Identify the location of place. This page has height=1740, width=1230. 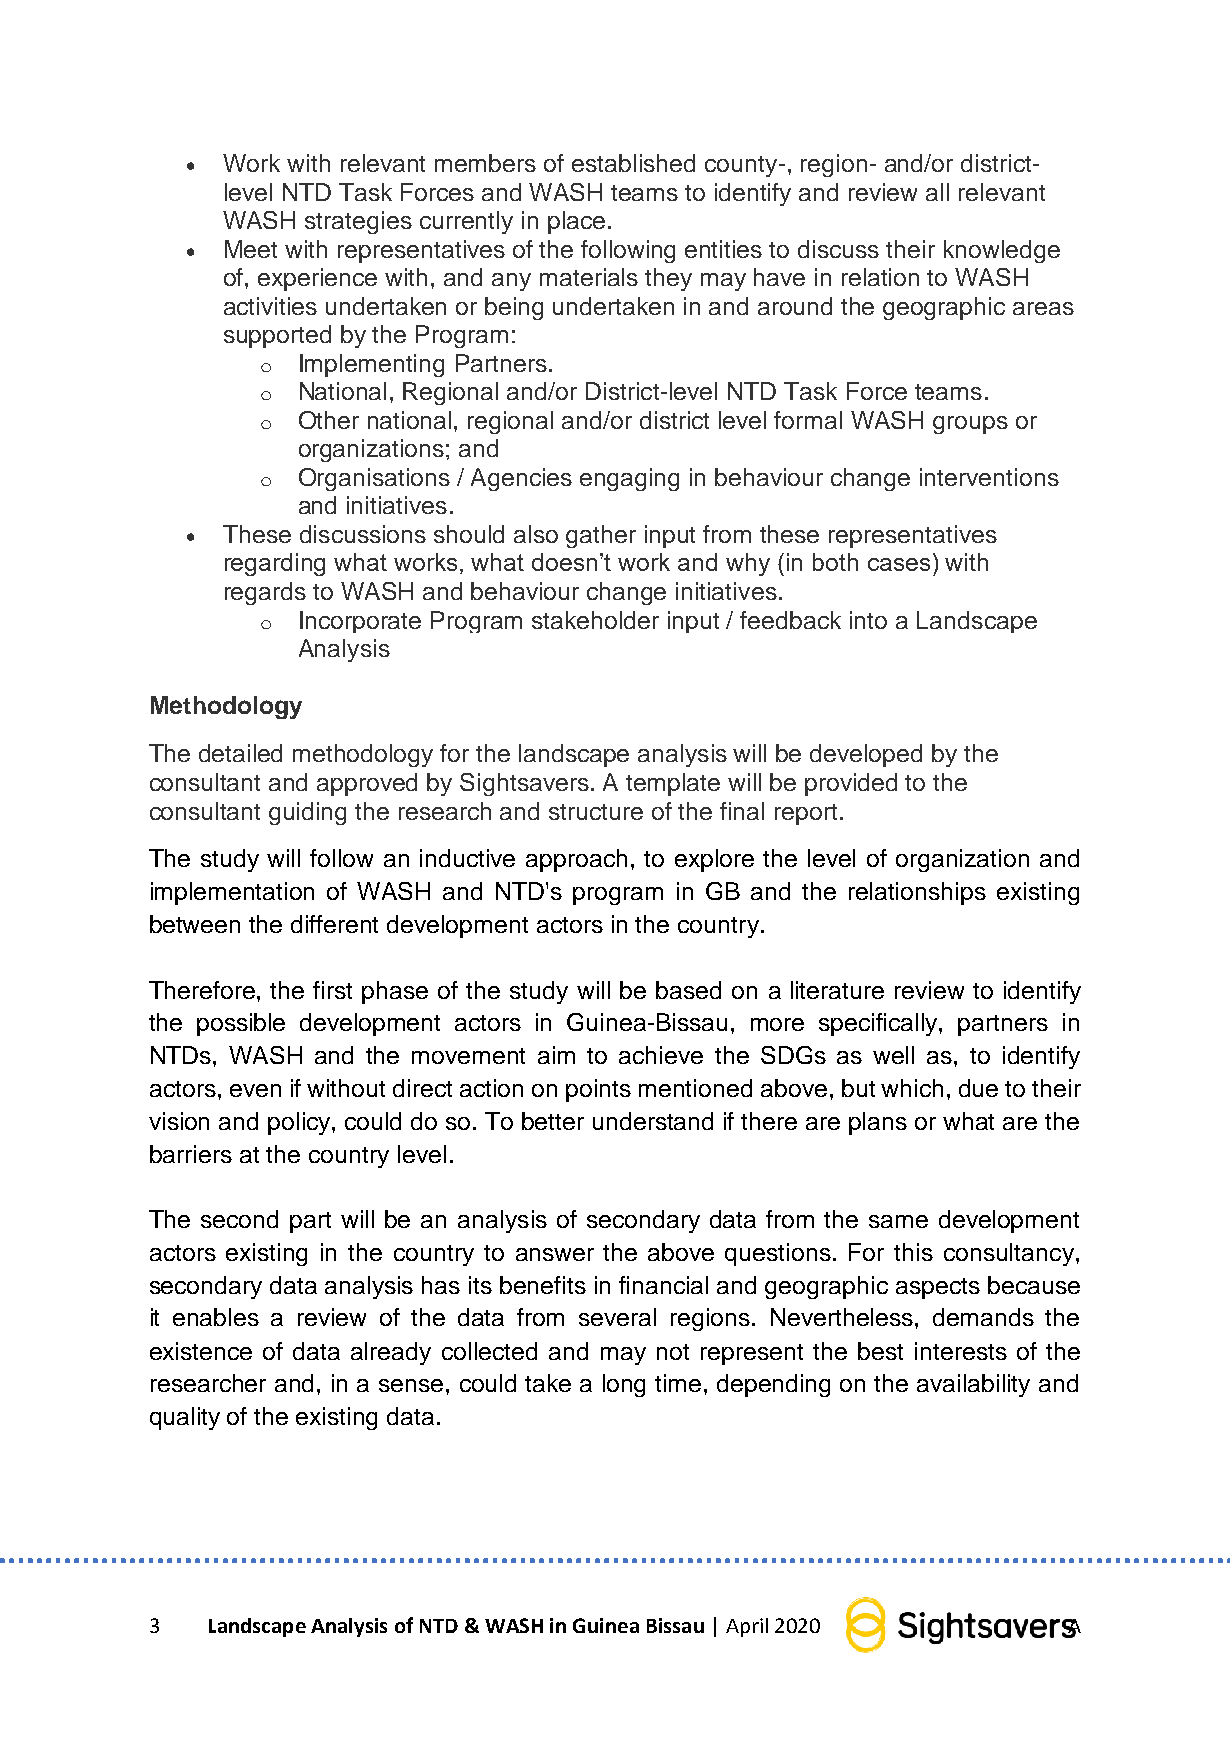
(576, 222).
